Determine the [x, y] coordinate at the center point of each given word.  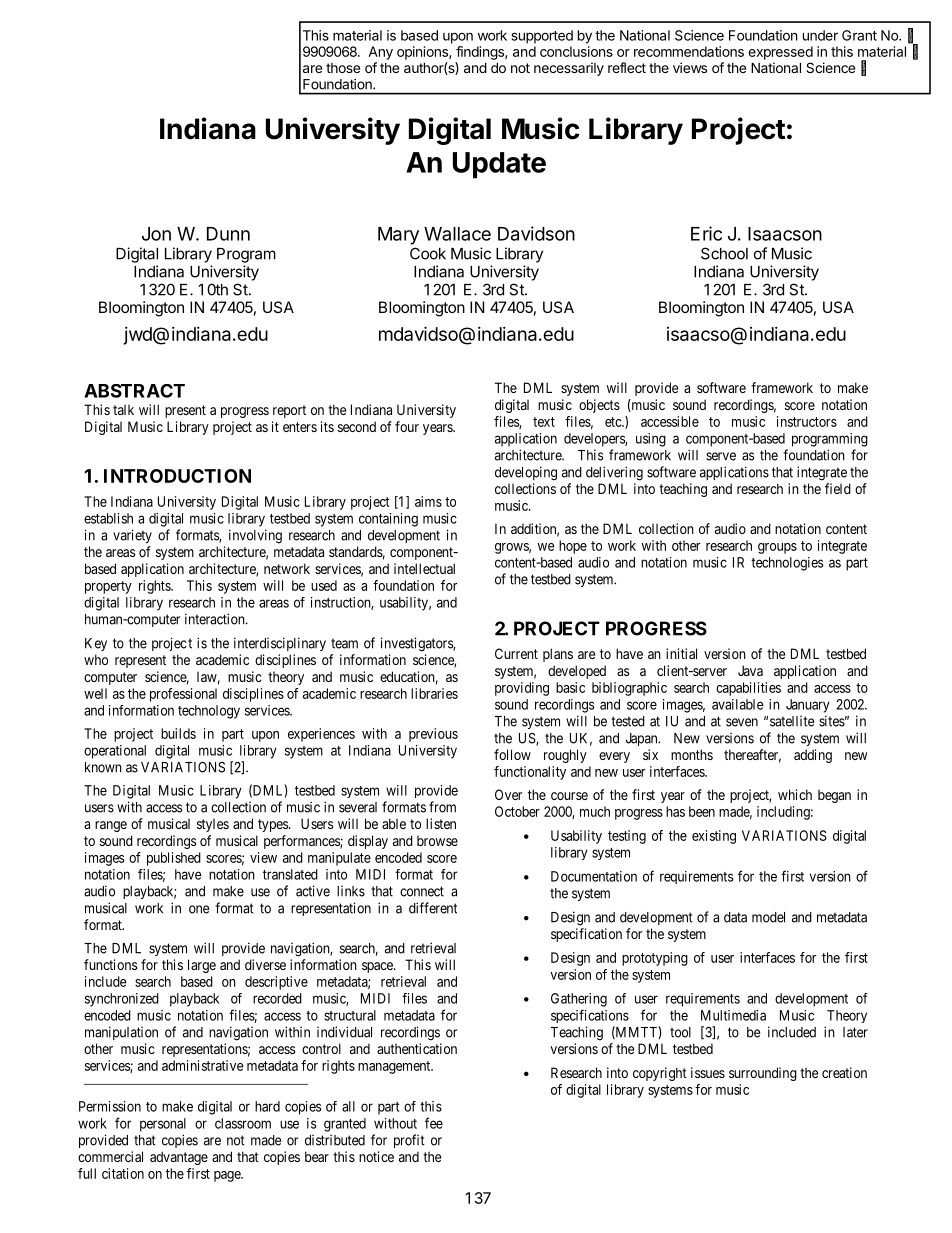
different [433, 908]
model [768, 917]
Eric [706, 233]
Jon [156, 234]
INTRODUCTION [177, 476]
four [407, 426]
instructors [807, 421]
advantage [179, 1158]
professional [183, 695]
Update [499, 165]
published [174, 859]
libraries [434, 693]
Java [750, 670]
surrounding [763, 1074]
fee [434, 1123]
